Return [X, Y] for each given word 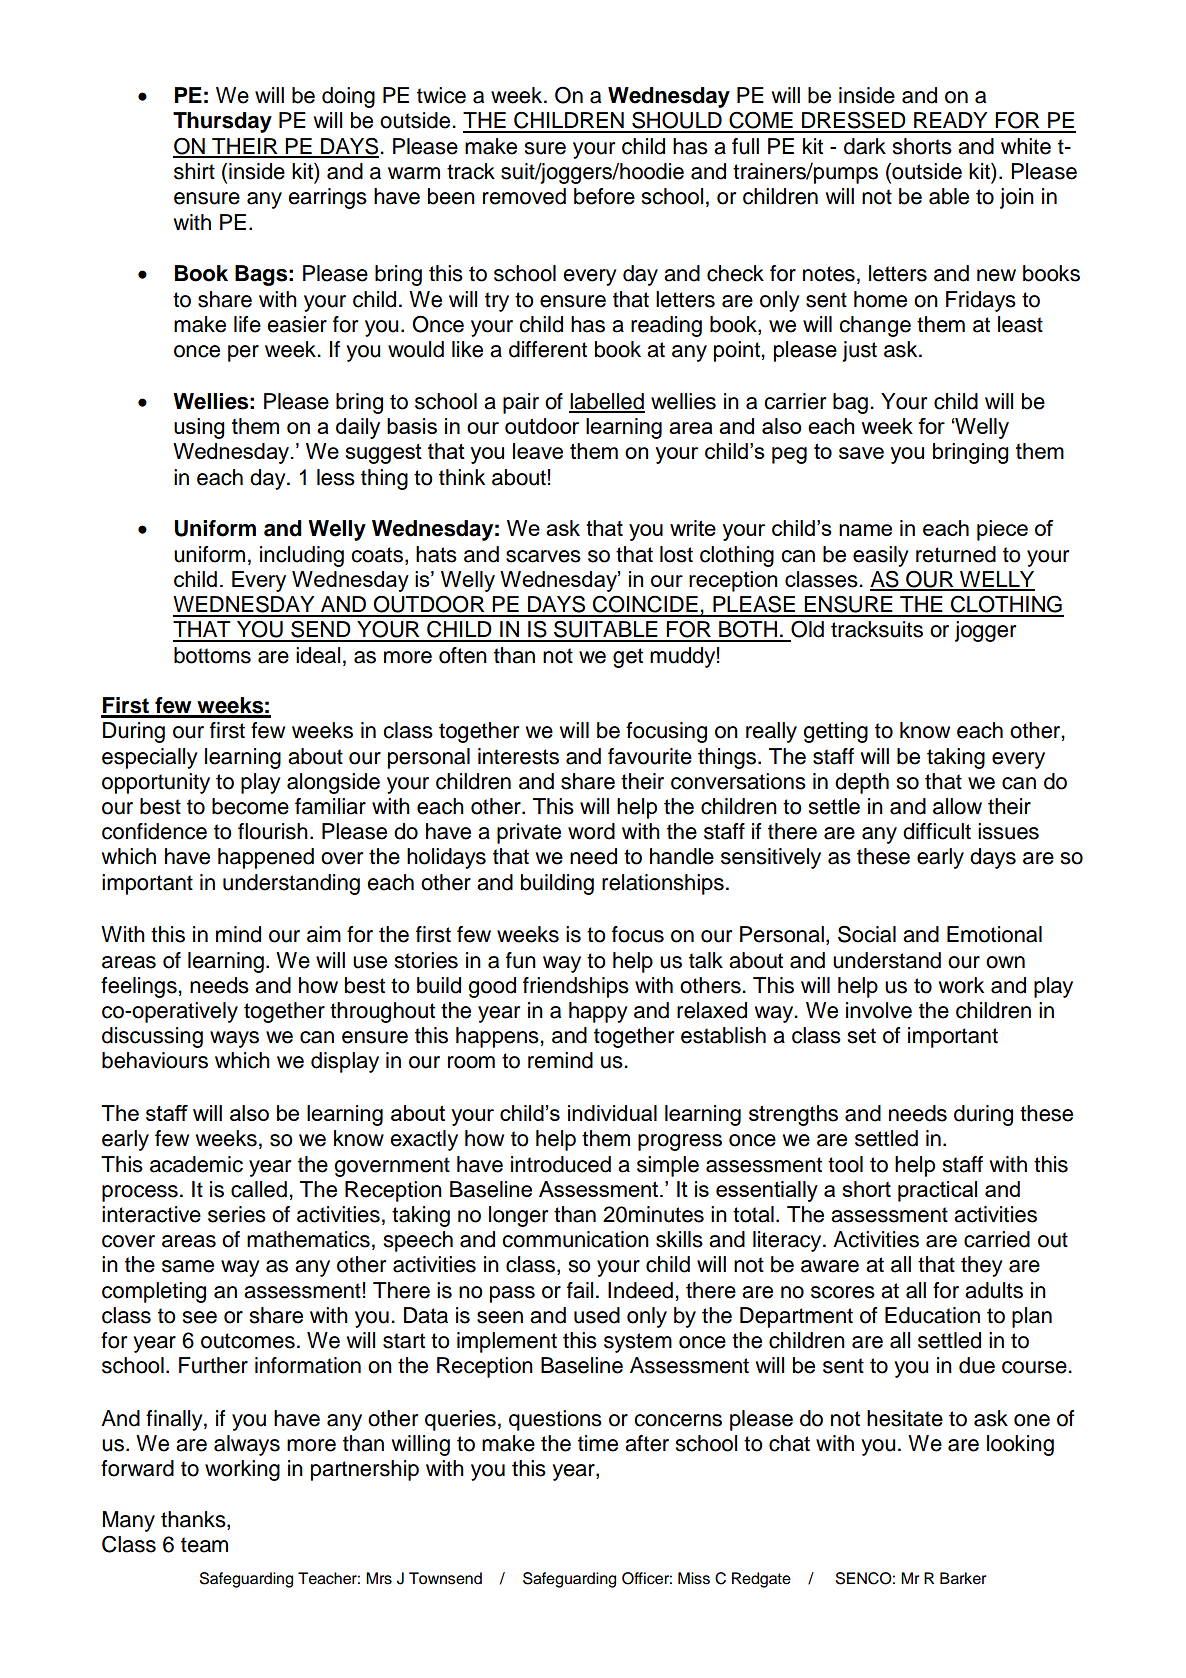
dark [865, 146]
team [204, 1545]
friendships [576, 987]
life [247, 324]
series [237, 1214]
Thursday [222, 122]
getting [835, 732]
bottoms [212, 655]
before [604, 196]
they [982, 1266]
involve [879, 1010]
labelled [607, 402]
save [861, 453]
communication [575, 1239]
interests [518, 756]
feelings [139, 987]
